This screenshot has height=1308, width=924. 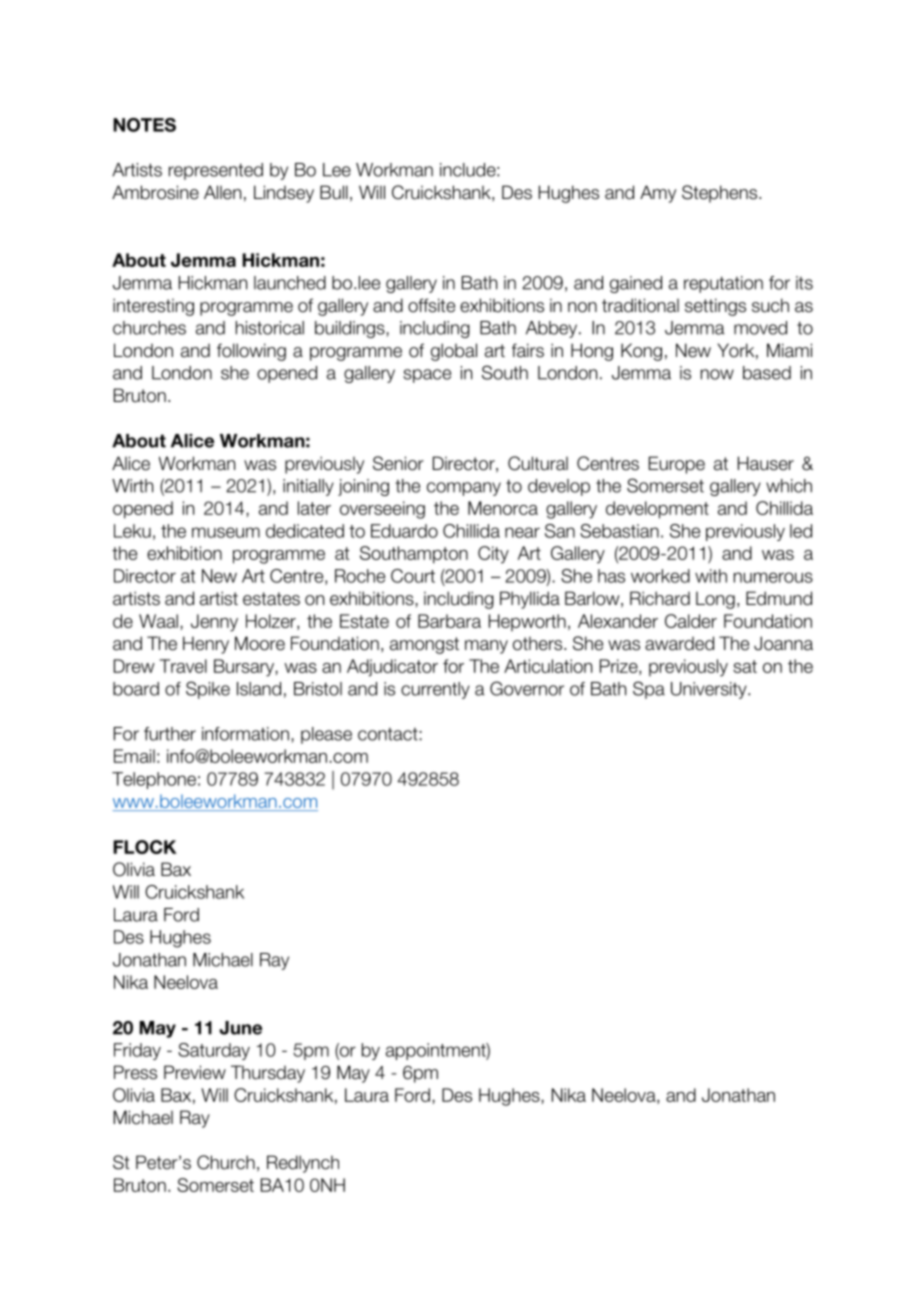 I want to click on Bull, so click(x=334, y=192).
